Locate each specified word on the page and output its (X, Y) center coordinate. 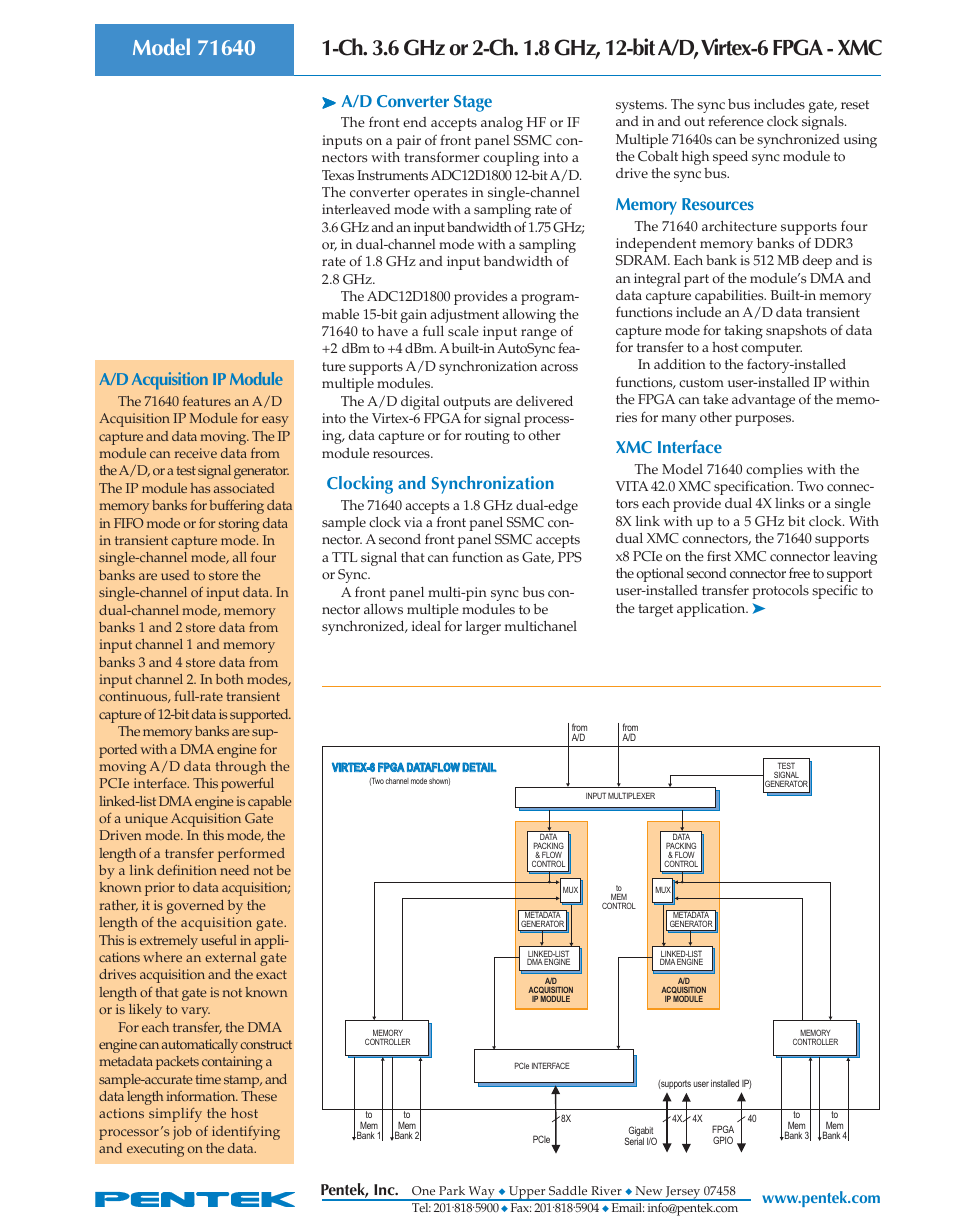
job (182, 1133)
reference (736, 121)
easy (275, 421)
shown (439, 782)
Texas (338, 175)
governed (195, 907)
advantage (763, 401)
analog (502, 124)
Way (481, 1193)
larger (483, 628)
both (229, 679)
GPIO (723, 1140)
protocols (780, 592)
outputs (466, 403)
